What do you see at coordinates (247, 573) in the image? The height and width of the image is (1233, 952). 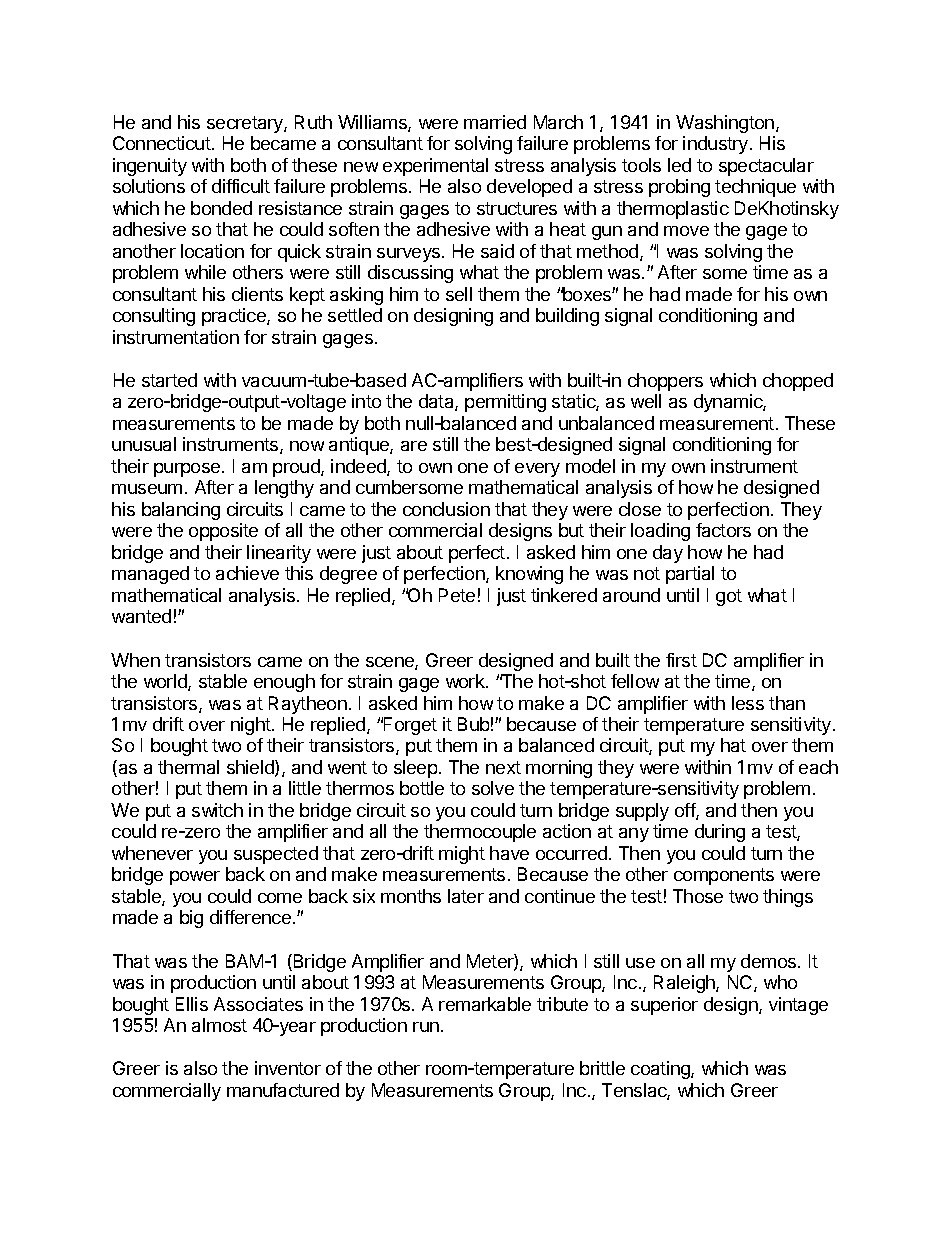 I see `achieve` at bounding box center [247, 573].
